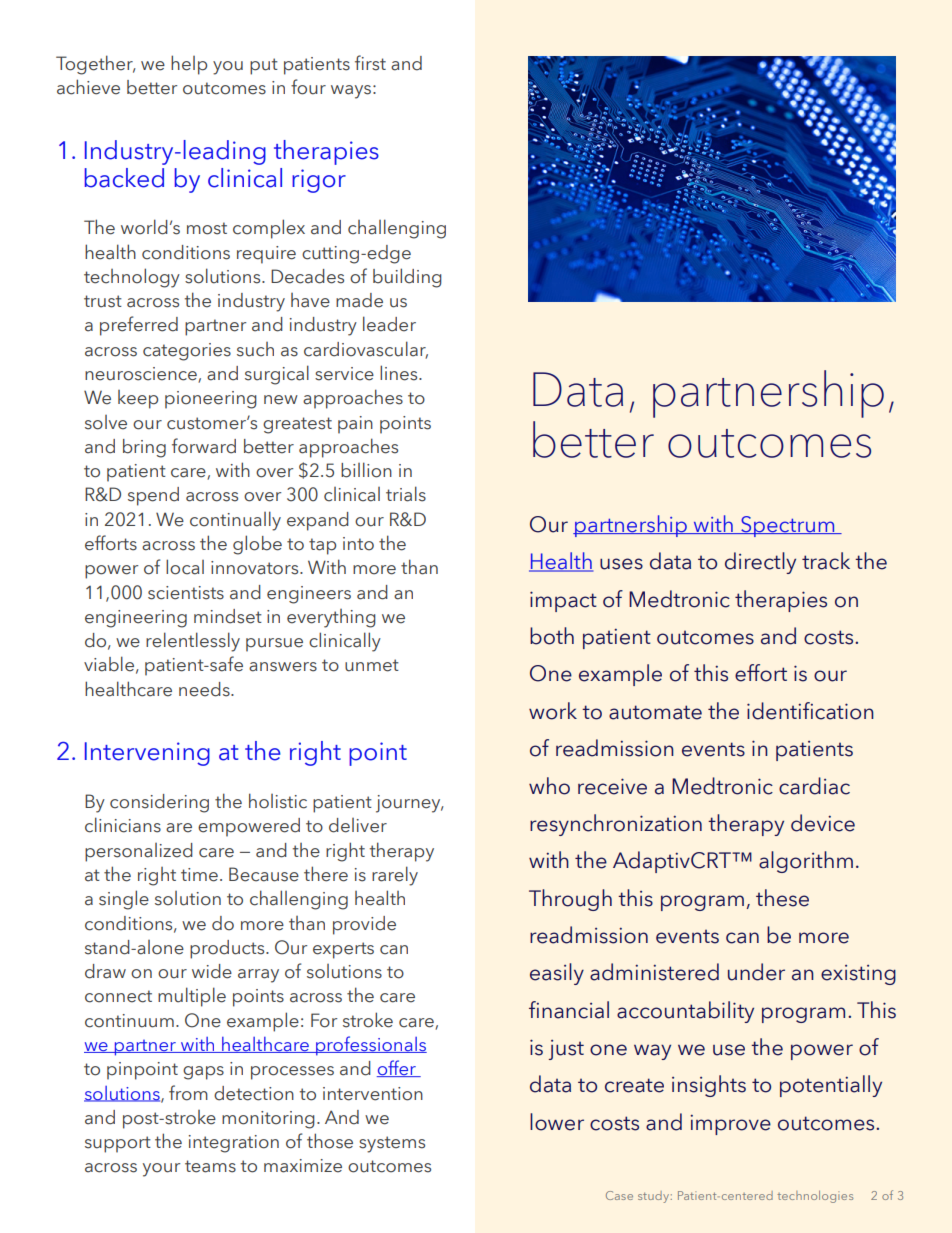 This page has height=1233, width=952. What do you see at coordinates (193, 642) in the page?
I see `relentlessly` at bounding box center [193, 642].
